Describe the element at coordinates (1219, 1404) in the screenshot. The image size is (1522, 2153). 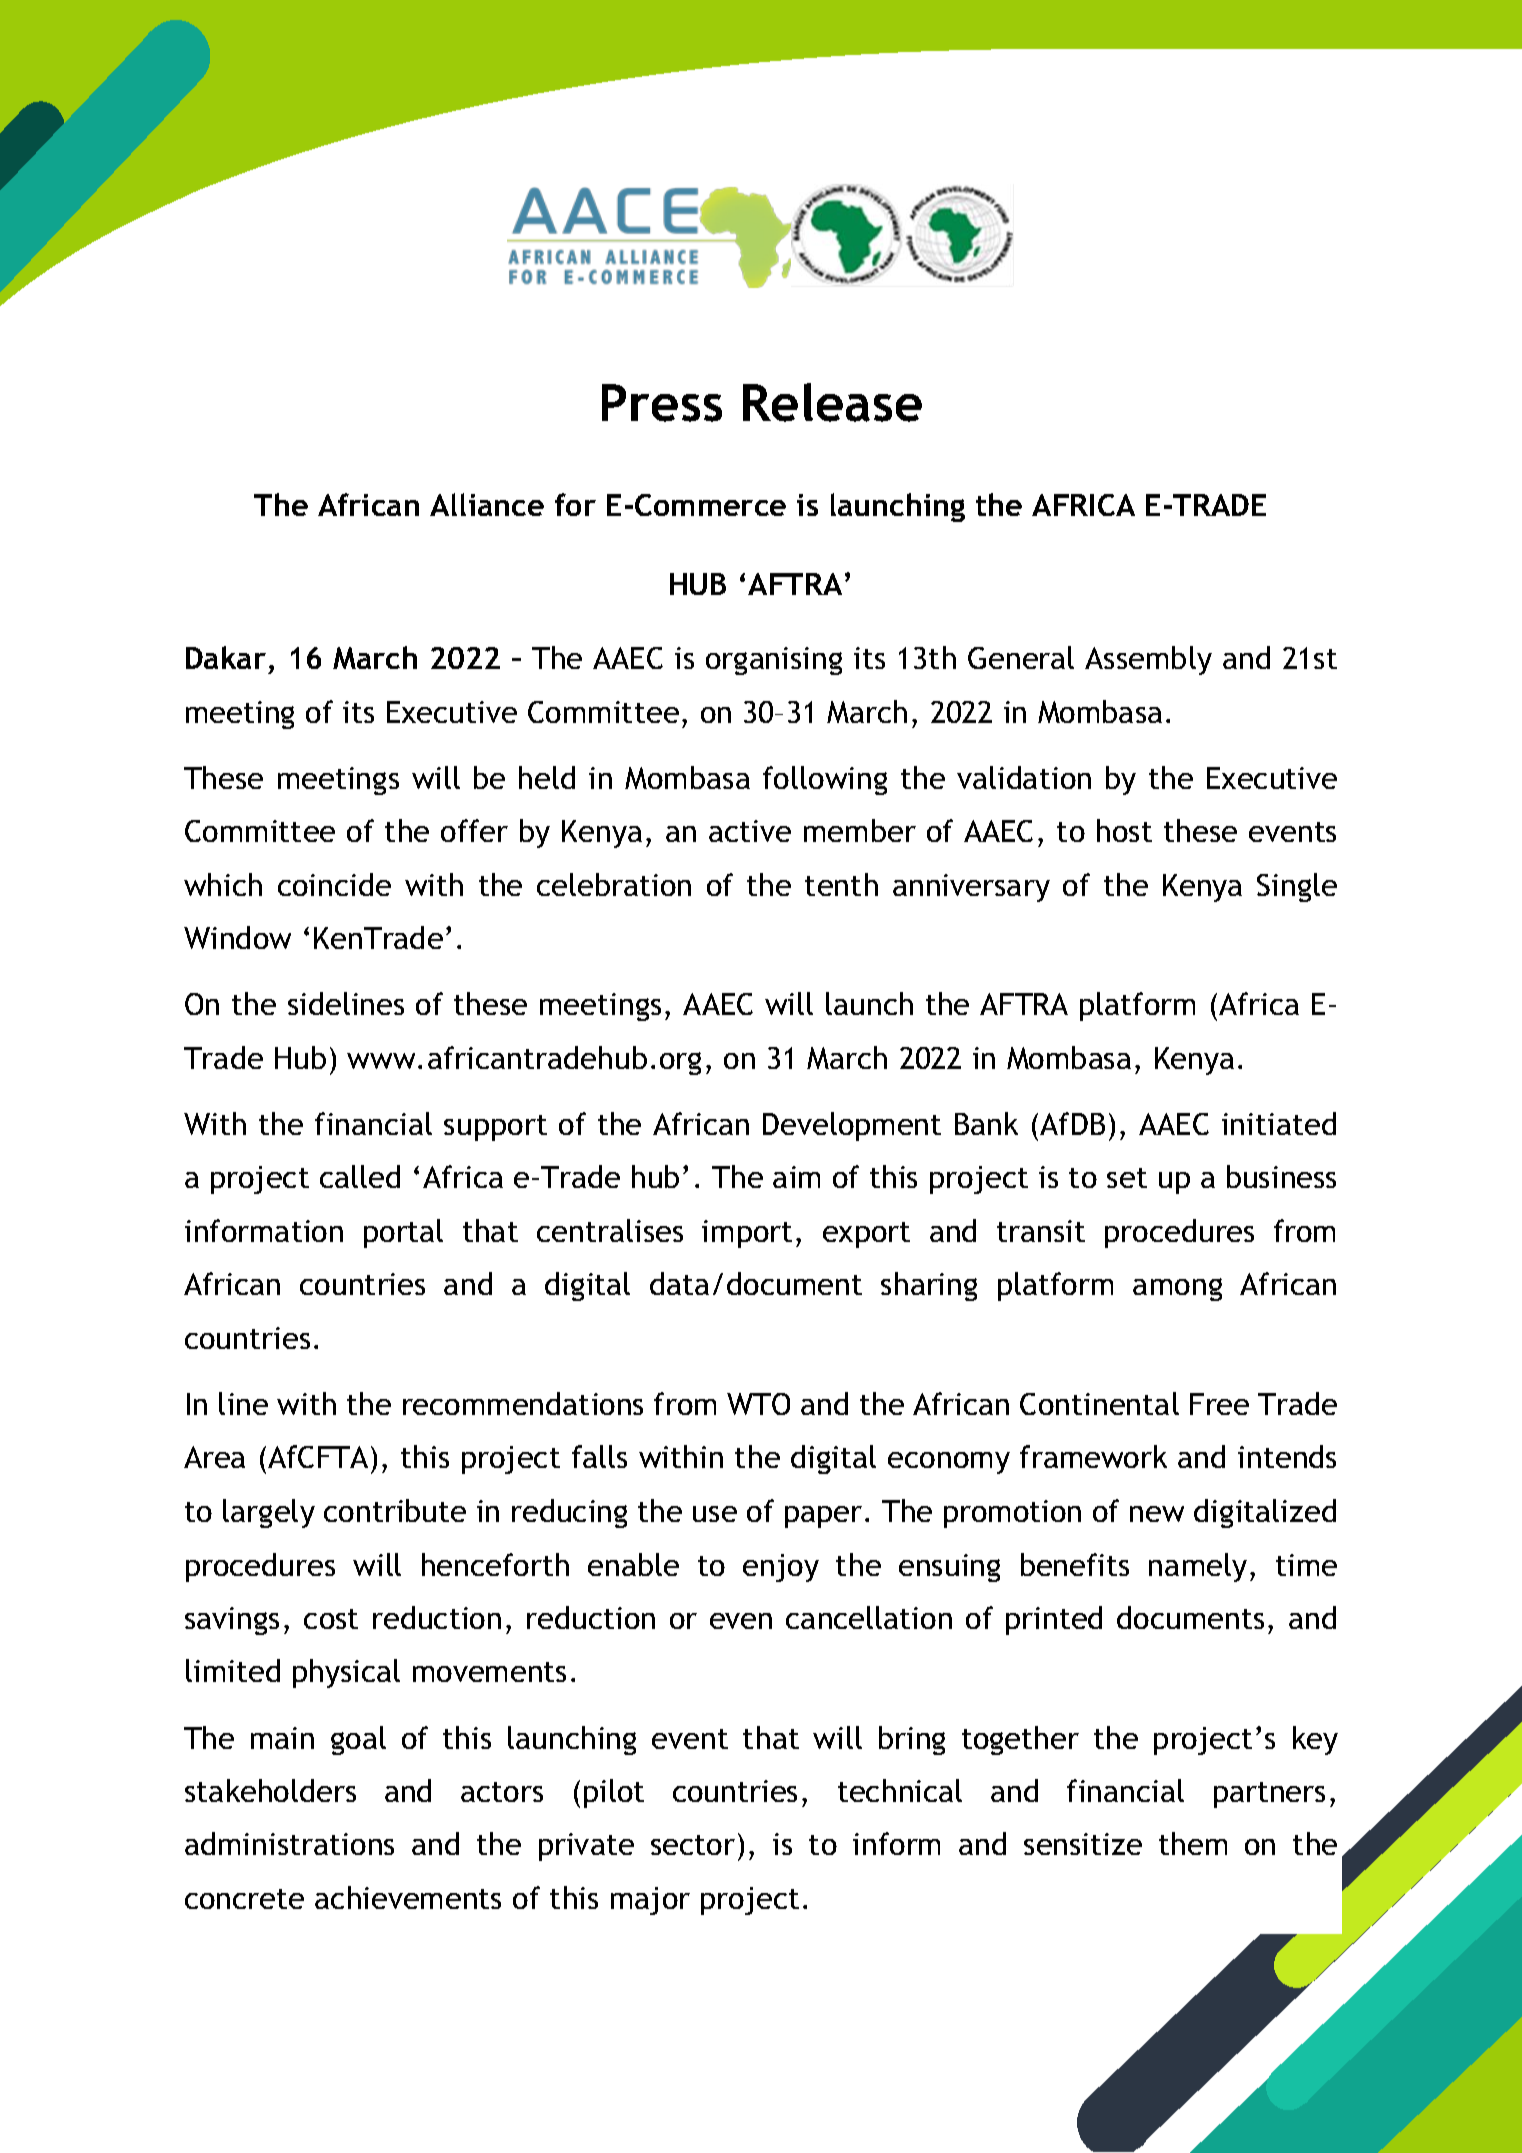
I see `Free` at that location.
